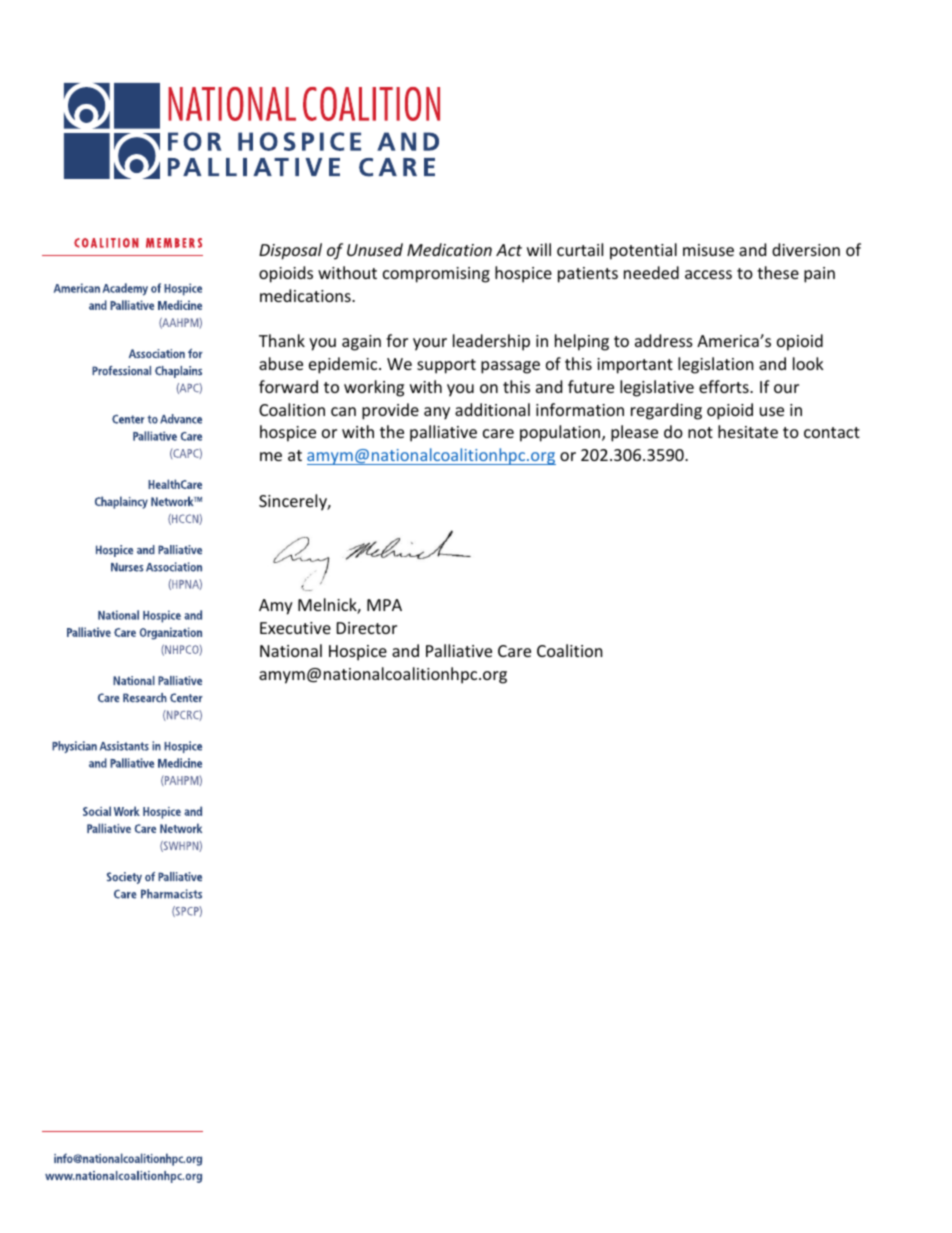 The width and height of the image is (952, 1233). I want to click on these, so click(778, 272).
